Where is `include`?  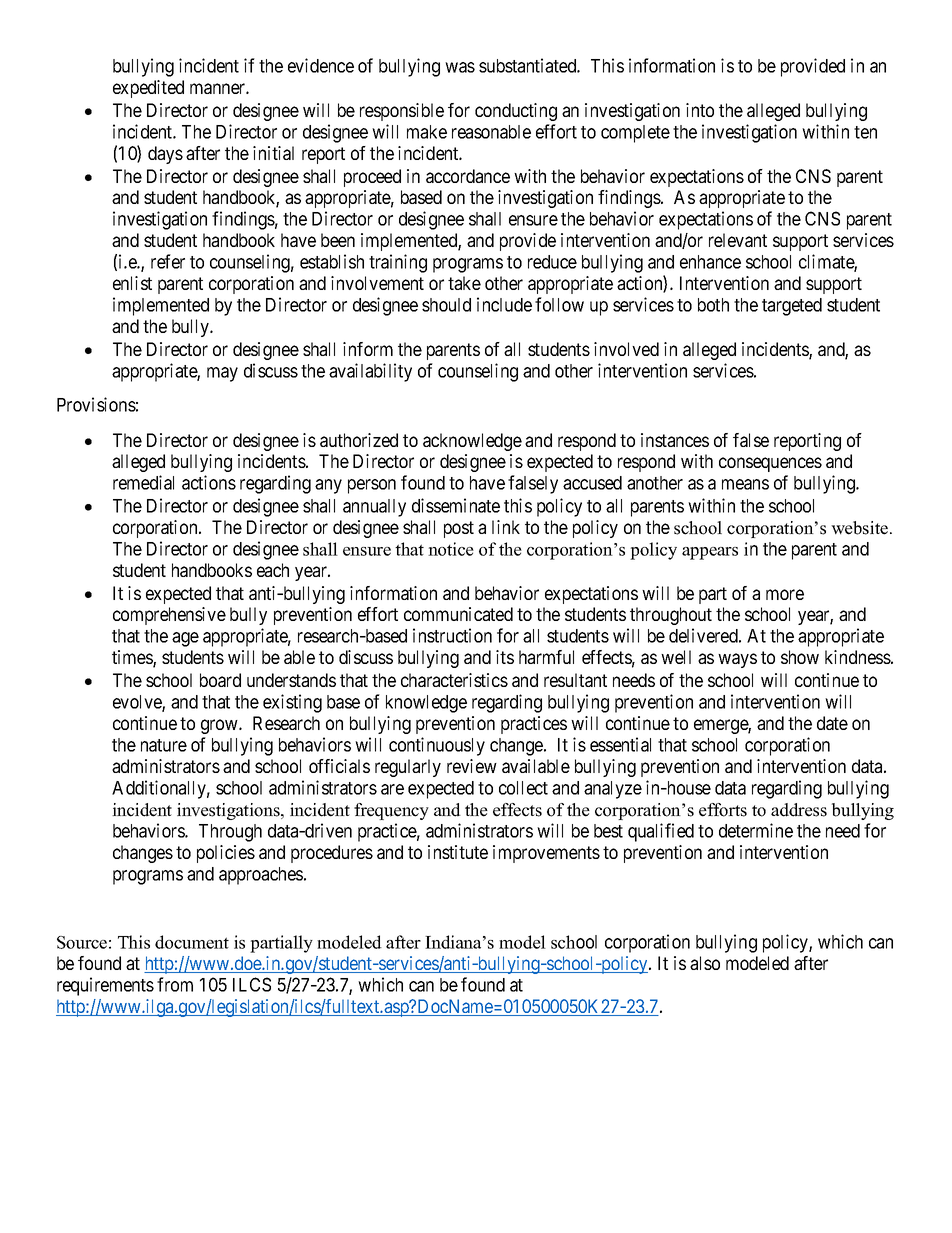 include is located at coordinates (504, 304).
